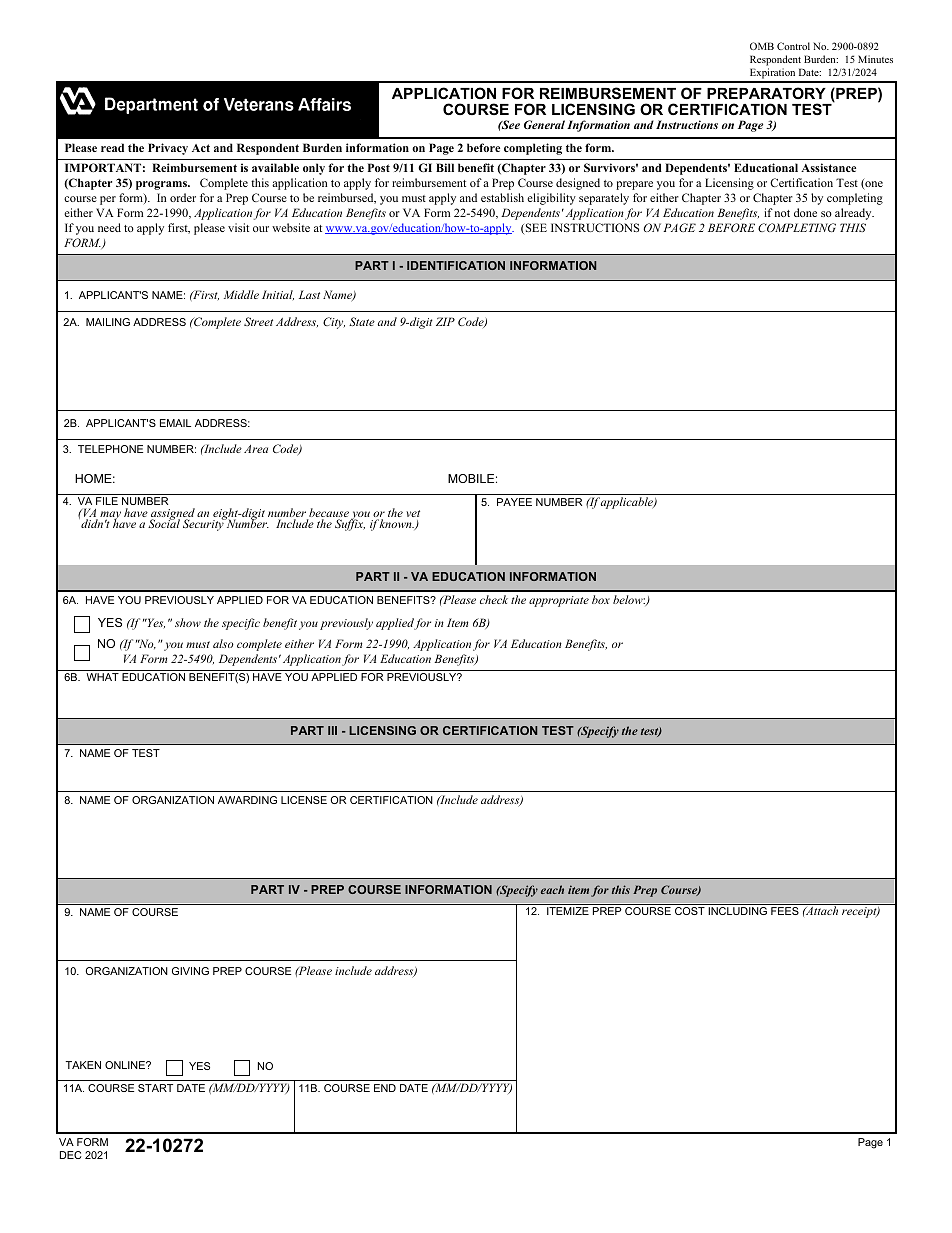  Describe the element at coordinates (241, 294) in the image. I see `Middle` at that location.
